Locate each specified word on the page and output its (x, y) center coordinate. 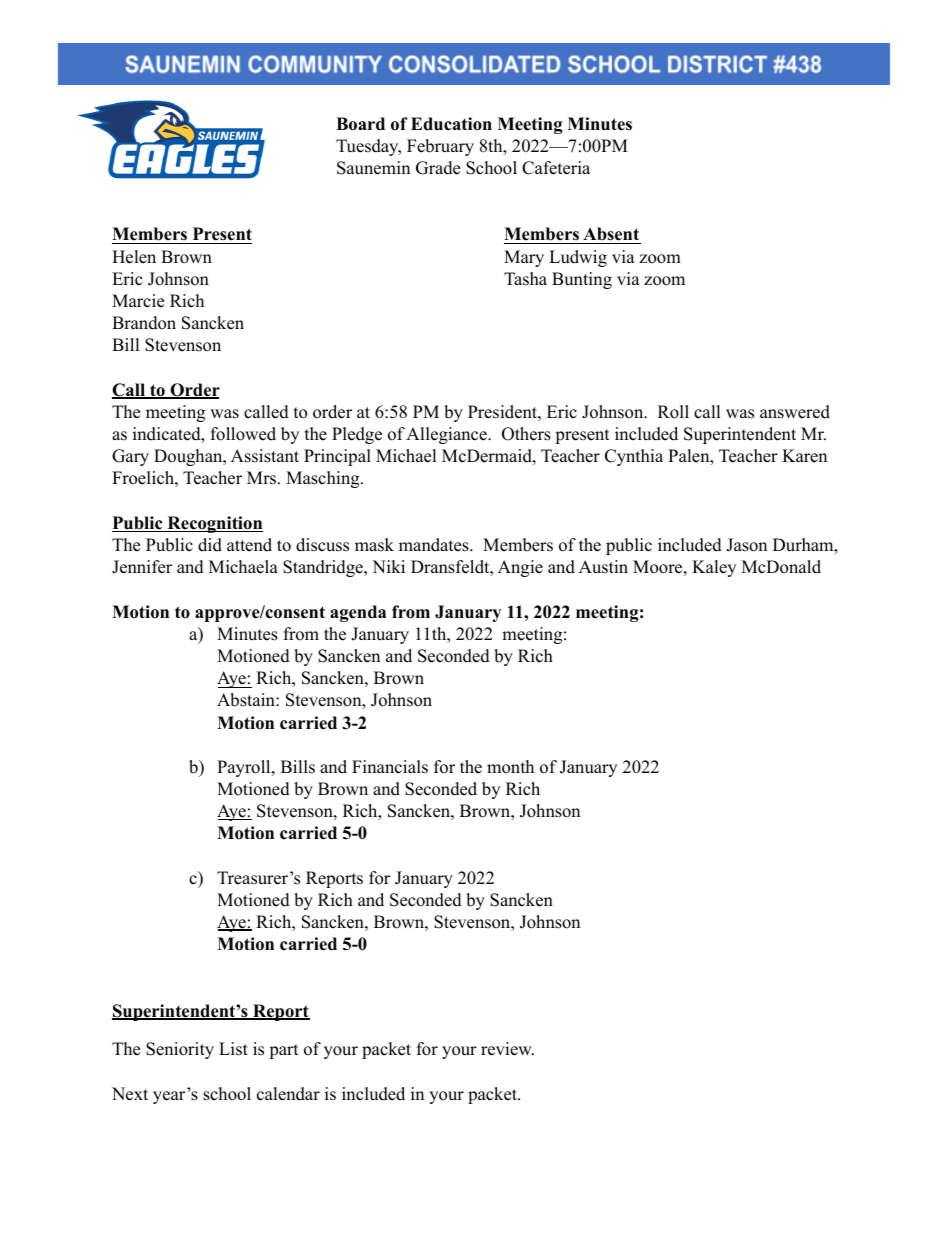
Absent (611, 235)
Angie (520, 568)
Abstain (247, 700)
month (510, 767)
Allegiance (447, 435)
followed (243, 434)
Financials (390, 767)
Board (360, 124)
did (210, 545)
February (440, 147)
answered (795, 412)
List (233, 1049)
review (507, 1049)
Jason (746, 545)
